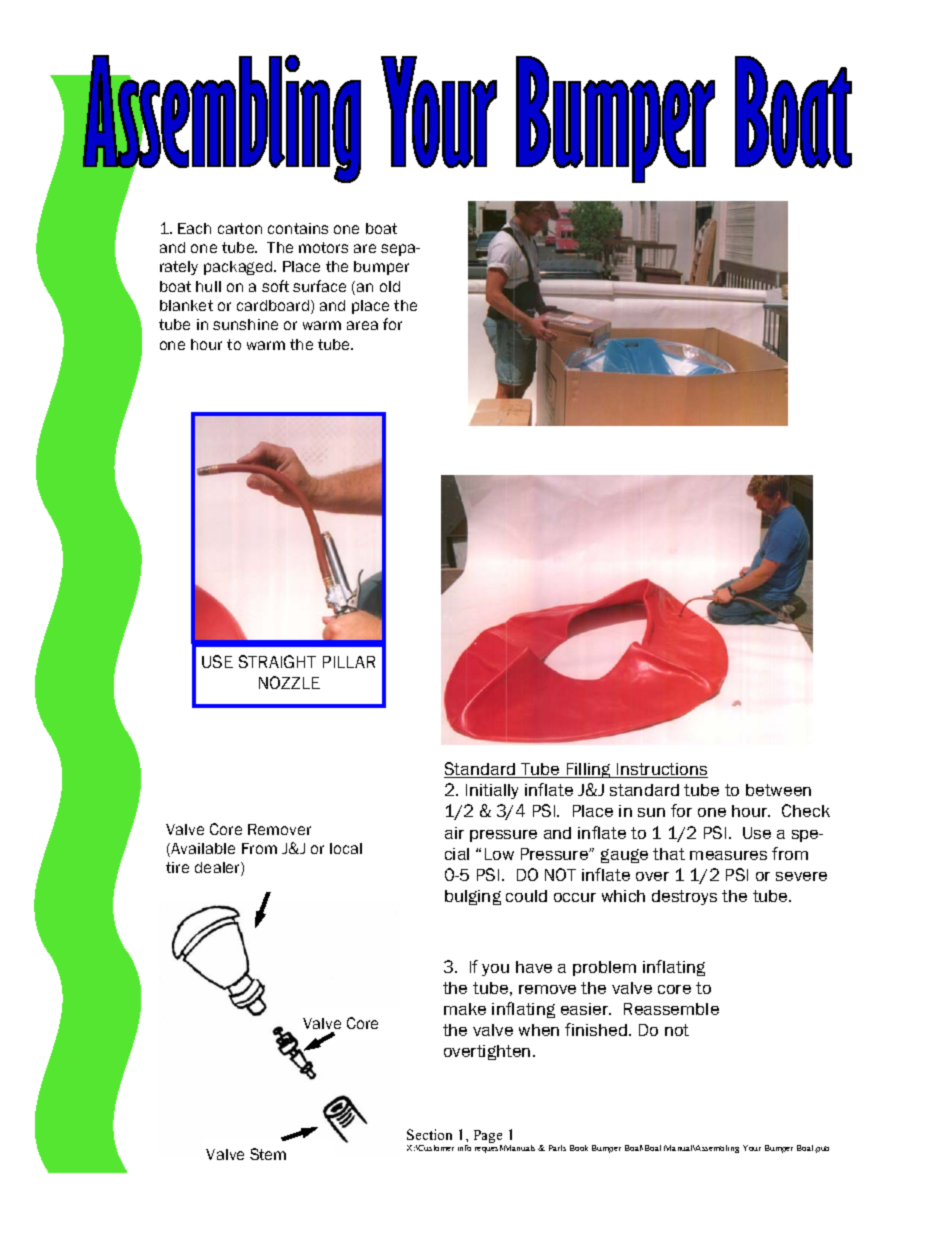  I want to click on have, so click(534, 967).
